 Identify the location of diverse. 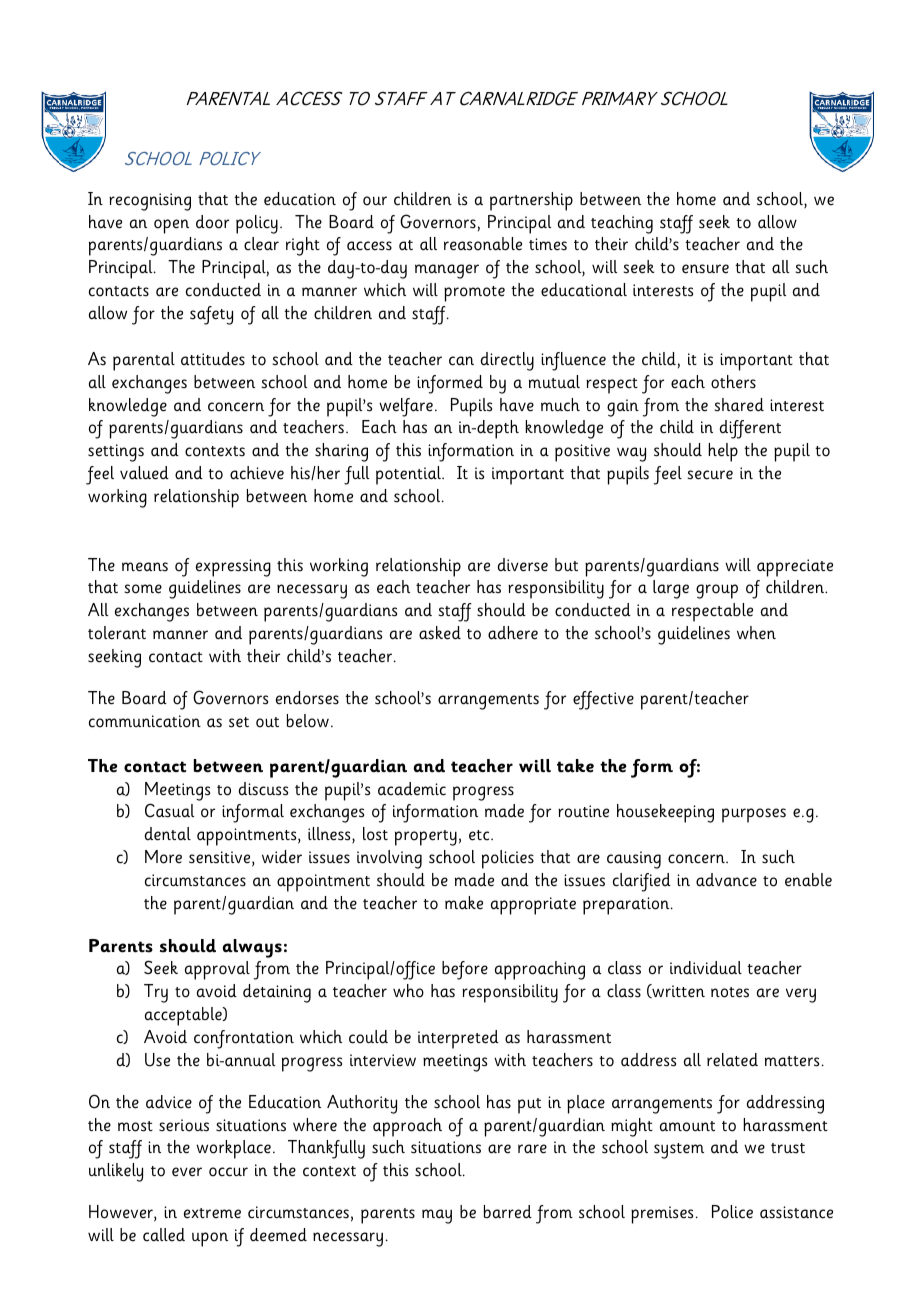
(523, 565).
